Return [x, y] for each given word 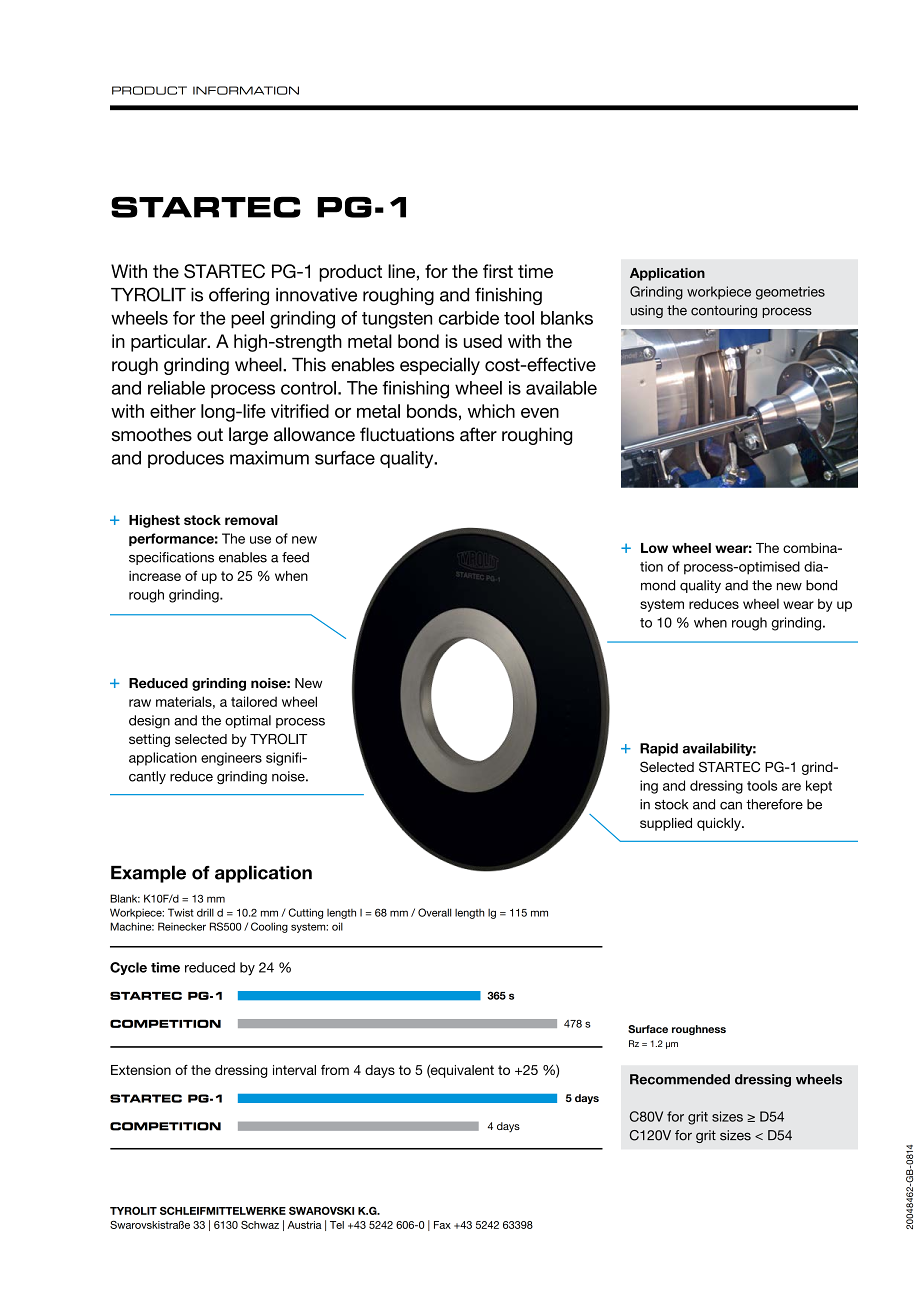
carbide [469, 318]
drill [205, 912]
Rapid [659, 749]
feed [295, 557]
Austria [304, 1225]
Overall [434, 912]
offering [239, 296]
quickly [720, 824]
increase [155, 576]
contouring [724, 311]
